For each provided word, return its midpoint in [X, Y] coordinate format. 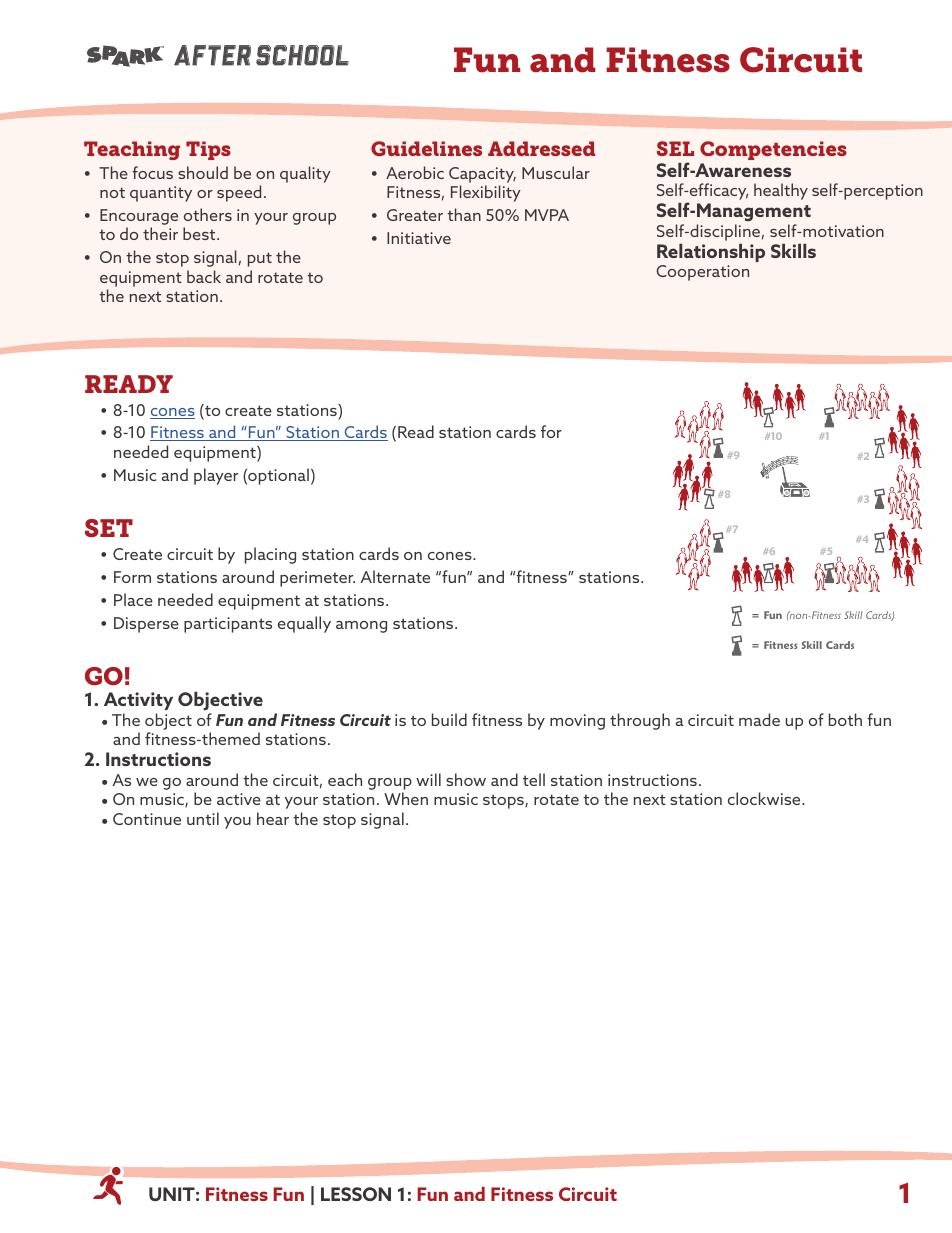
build [449, 719]
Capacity [482, 175]
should [203, 172]
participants [228, 625]
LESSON [356, 1194]
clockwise [765, 798]
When [406, 798]
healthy [781, 191]
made [759, 719]
